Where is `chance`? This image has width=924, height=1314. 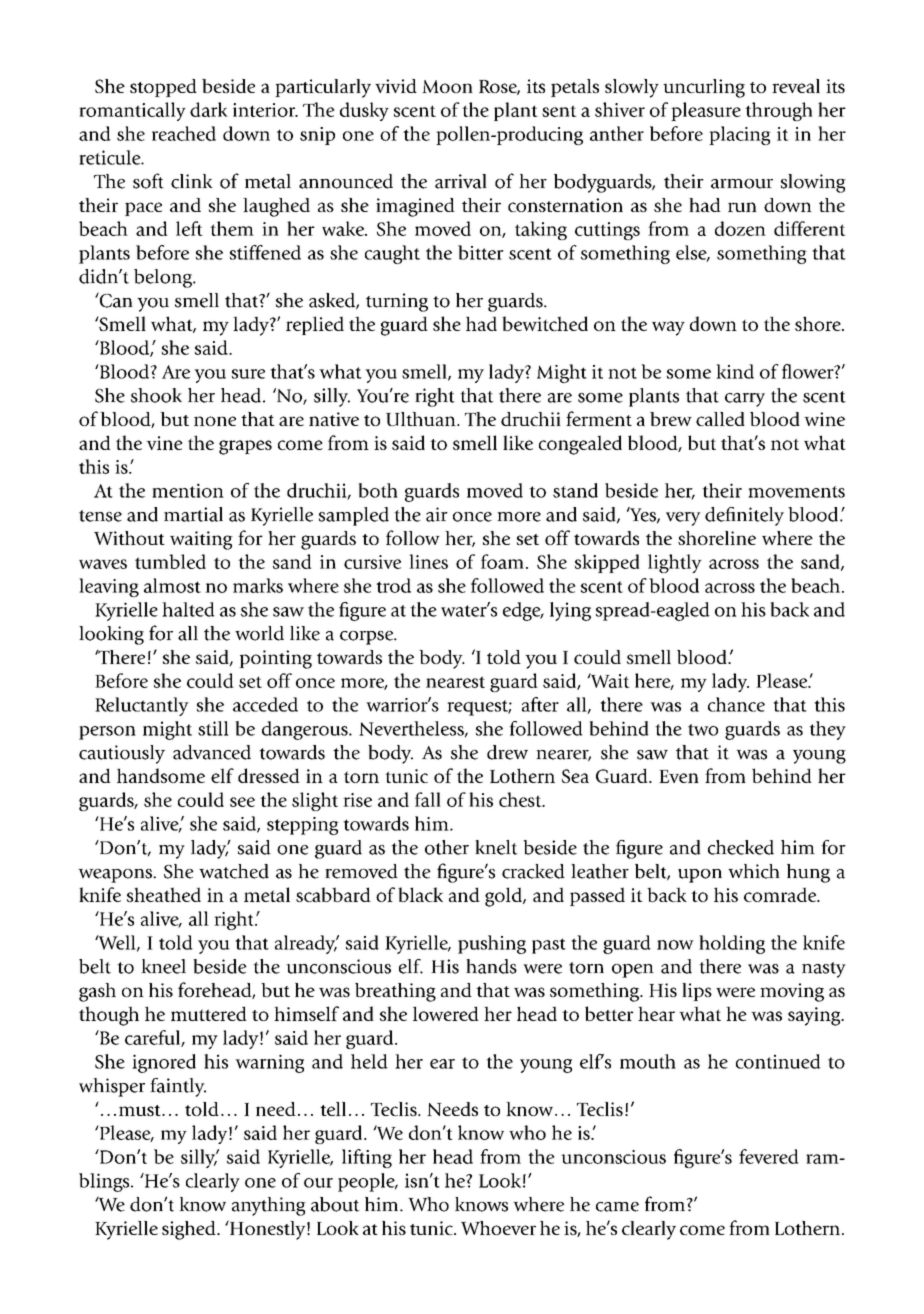
chance is located at coordinates (736, 704).
